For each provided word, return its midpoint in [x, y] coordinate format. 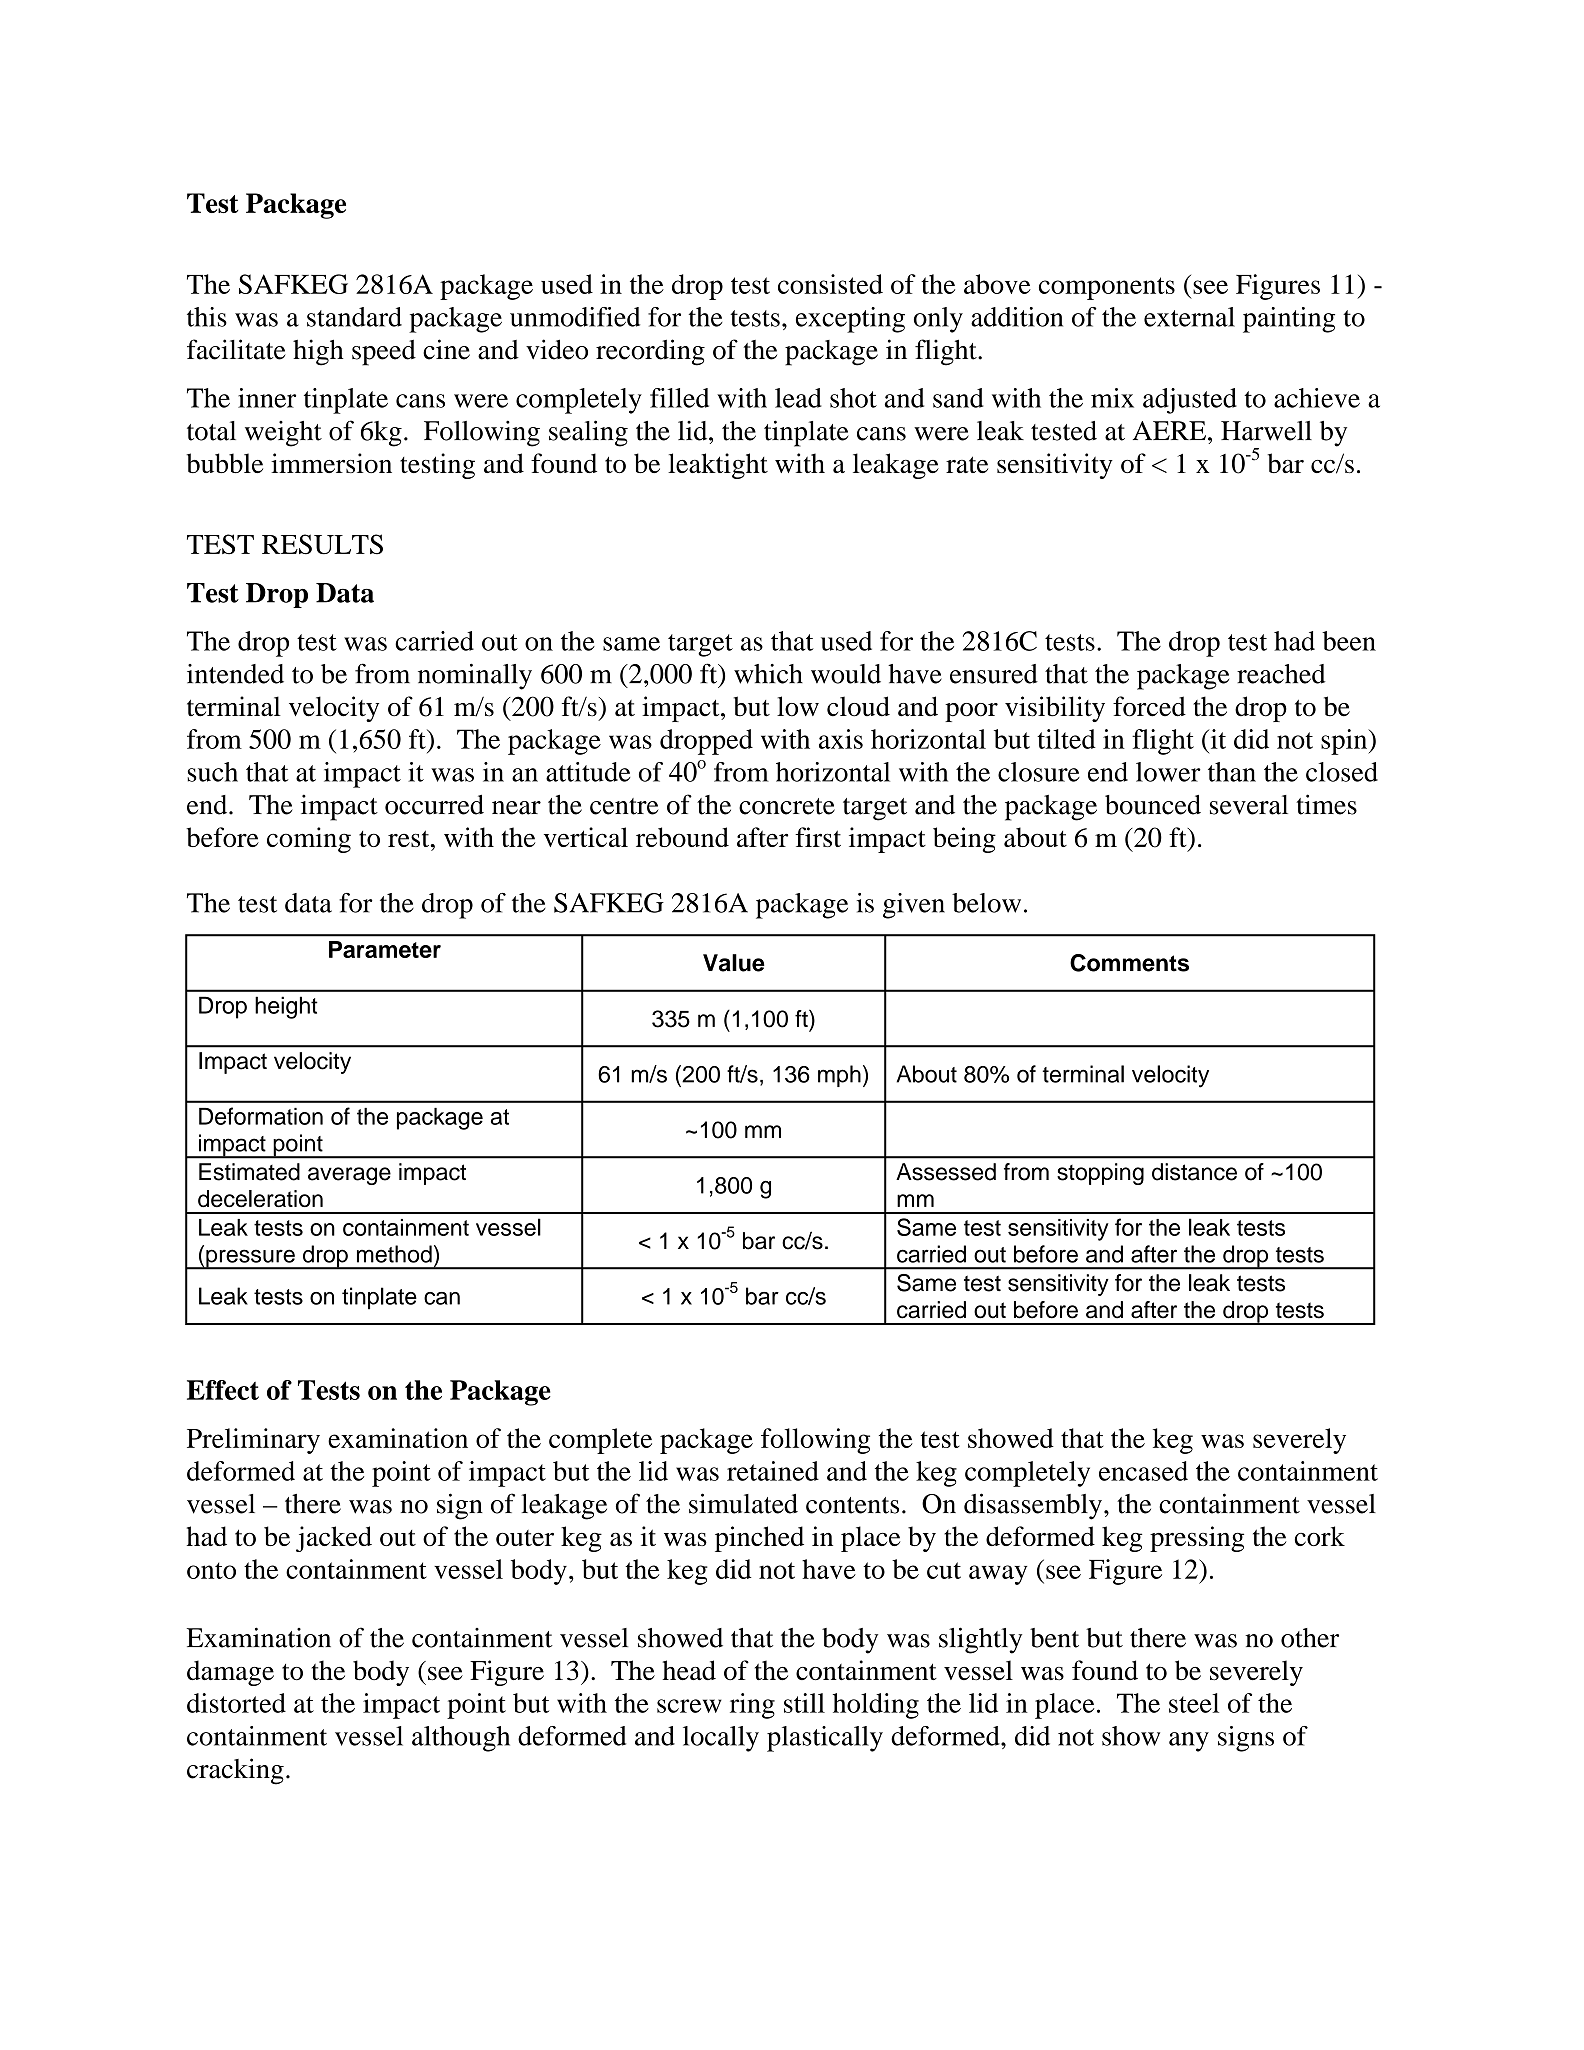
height [286, 1007]
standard [354, 317]
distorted [236, 1703]
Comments [1129, 963]
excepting [850, 320]
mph [839, 1076]
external [1189, 317]
